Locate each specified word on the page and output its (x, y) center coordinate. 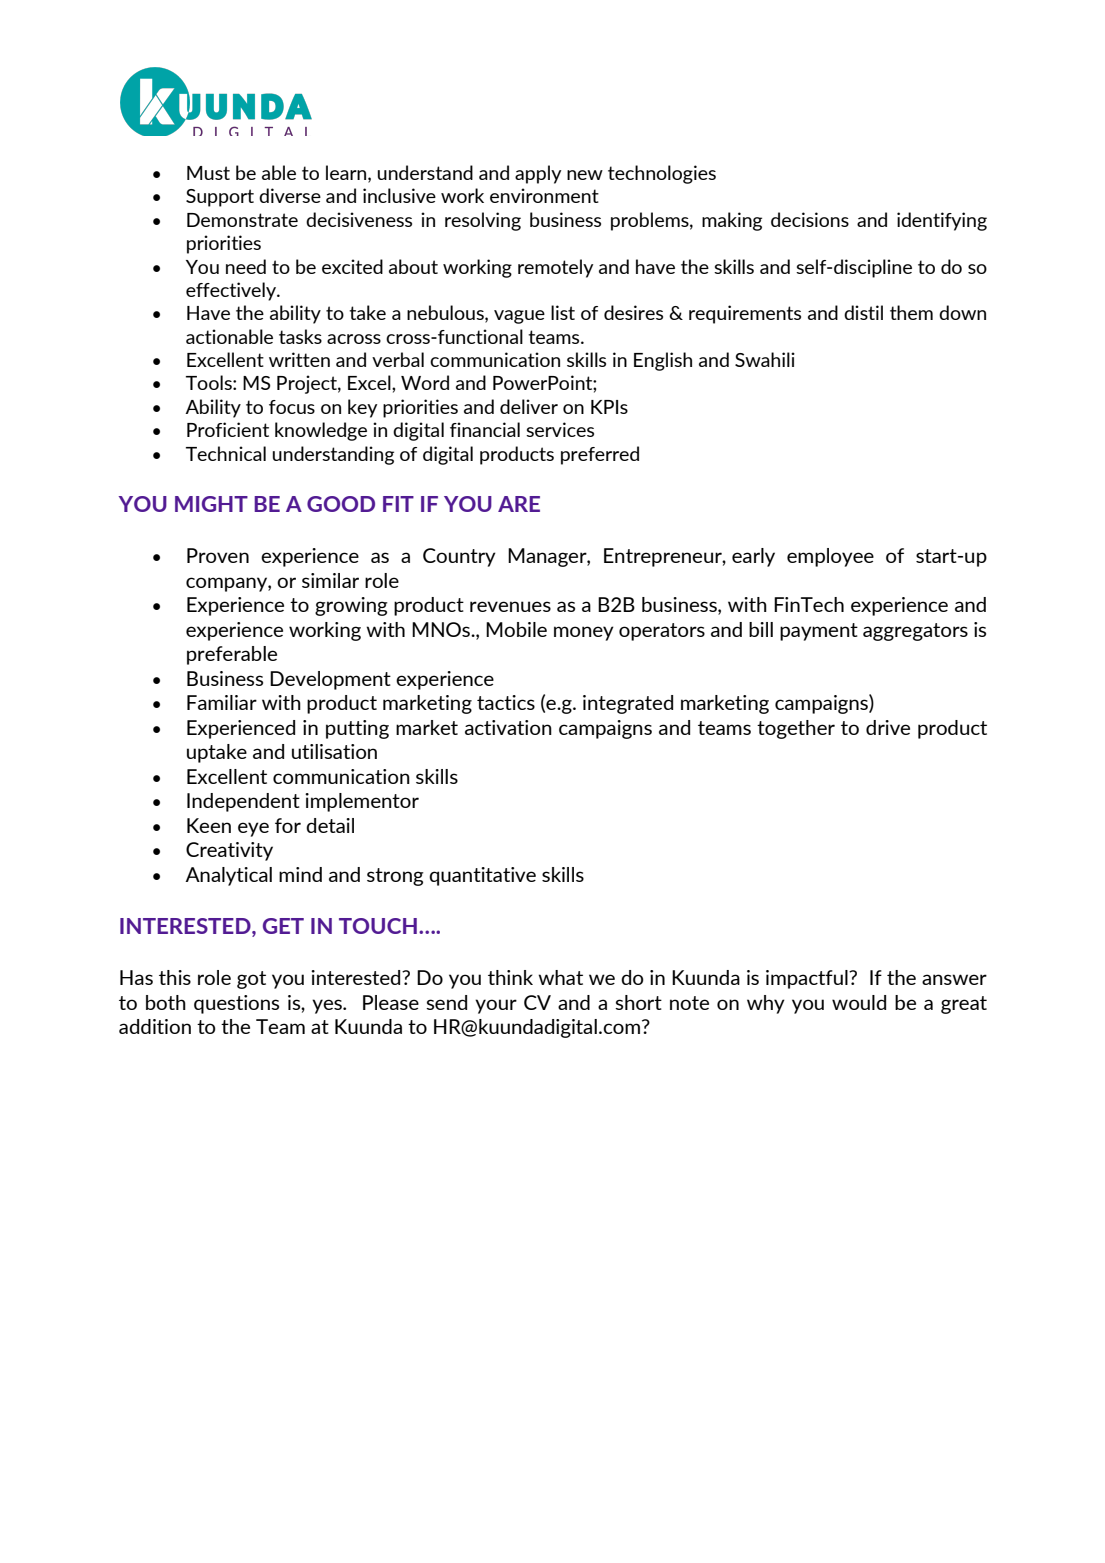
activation (508, 727)
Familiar (222, 702)
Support (220, 198)
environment (544, 195)
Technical (226, 453)
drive (888, 727)
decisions (810, 219)
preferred (600, 455)
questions (236, 1004)
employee (830, 557)
